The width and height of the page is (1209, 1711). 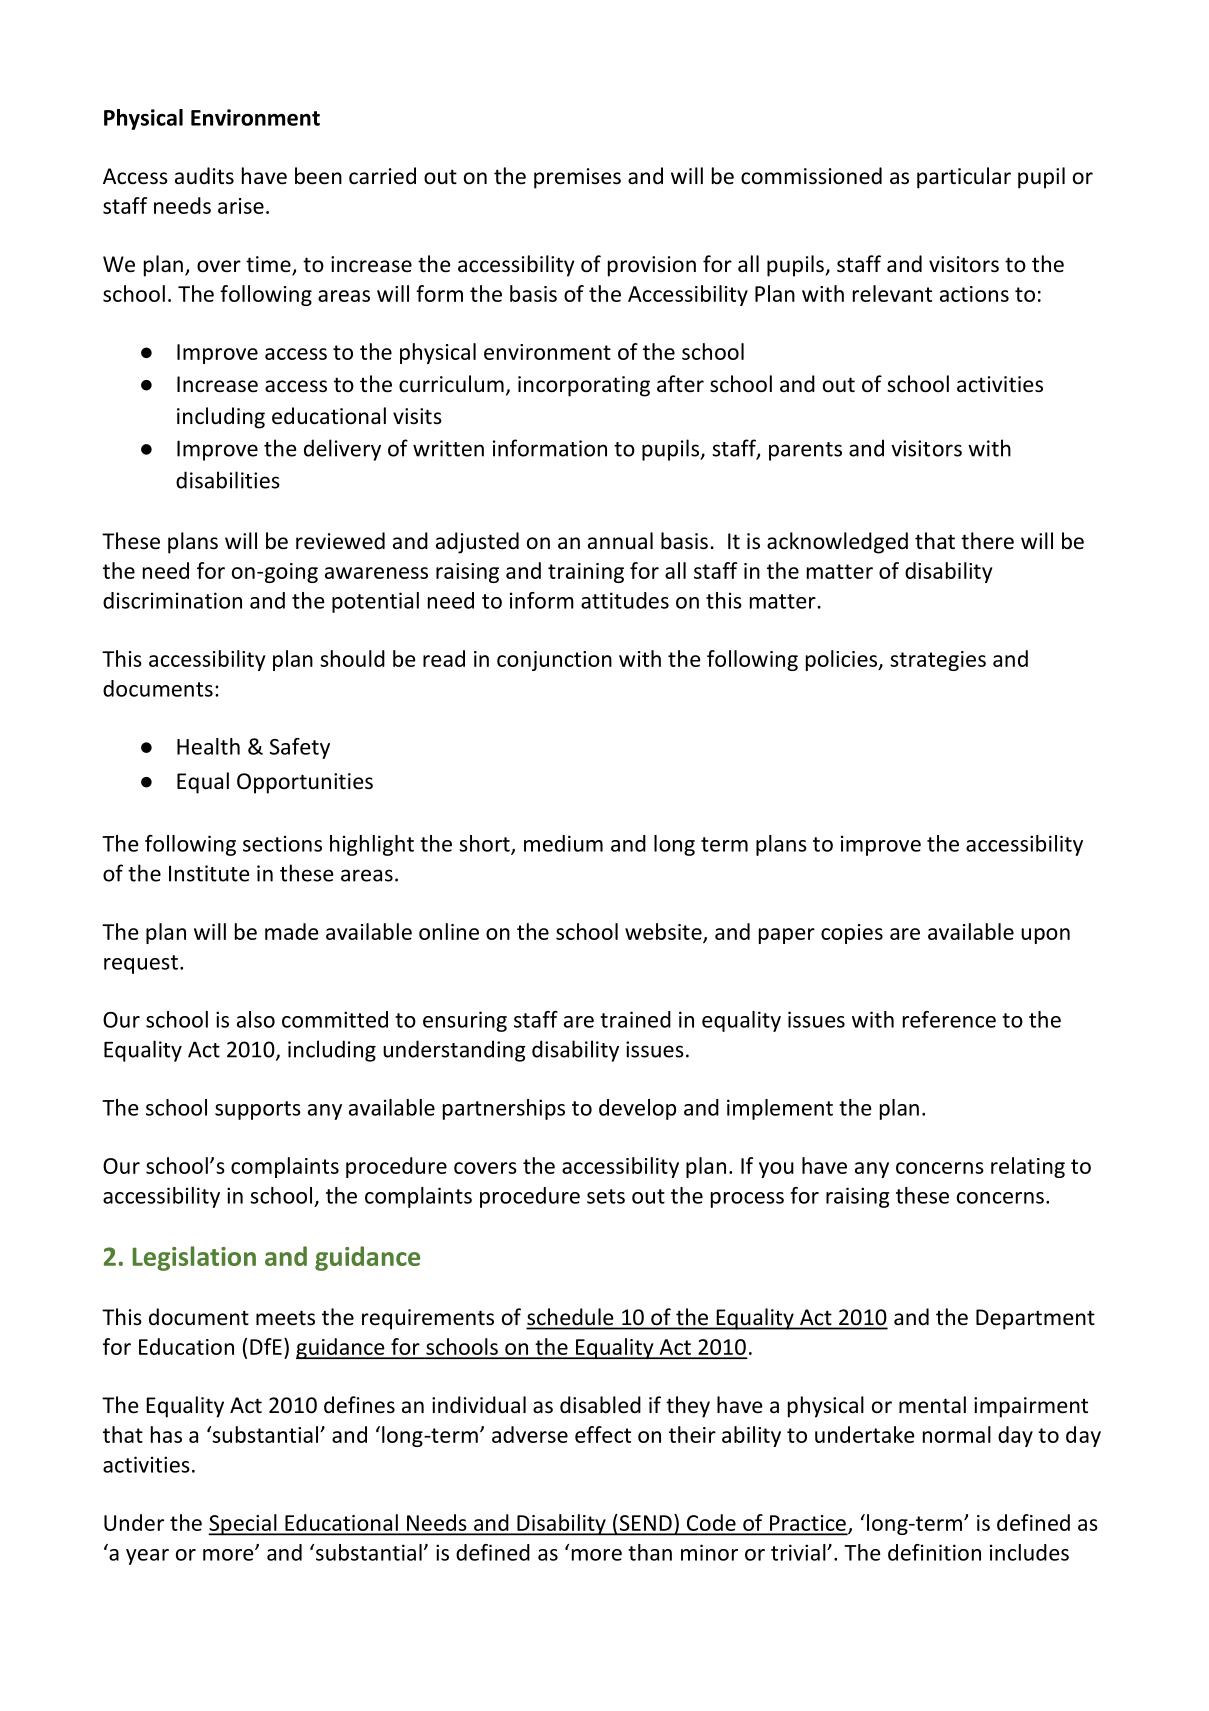 I want to click on reference, so click(x=949, y=1019).
